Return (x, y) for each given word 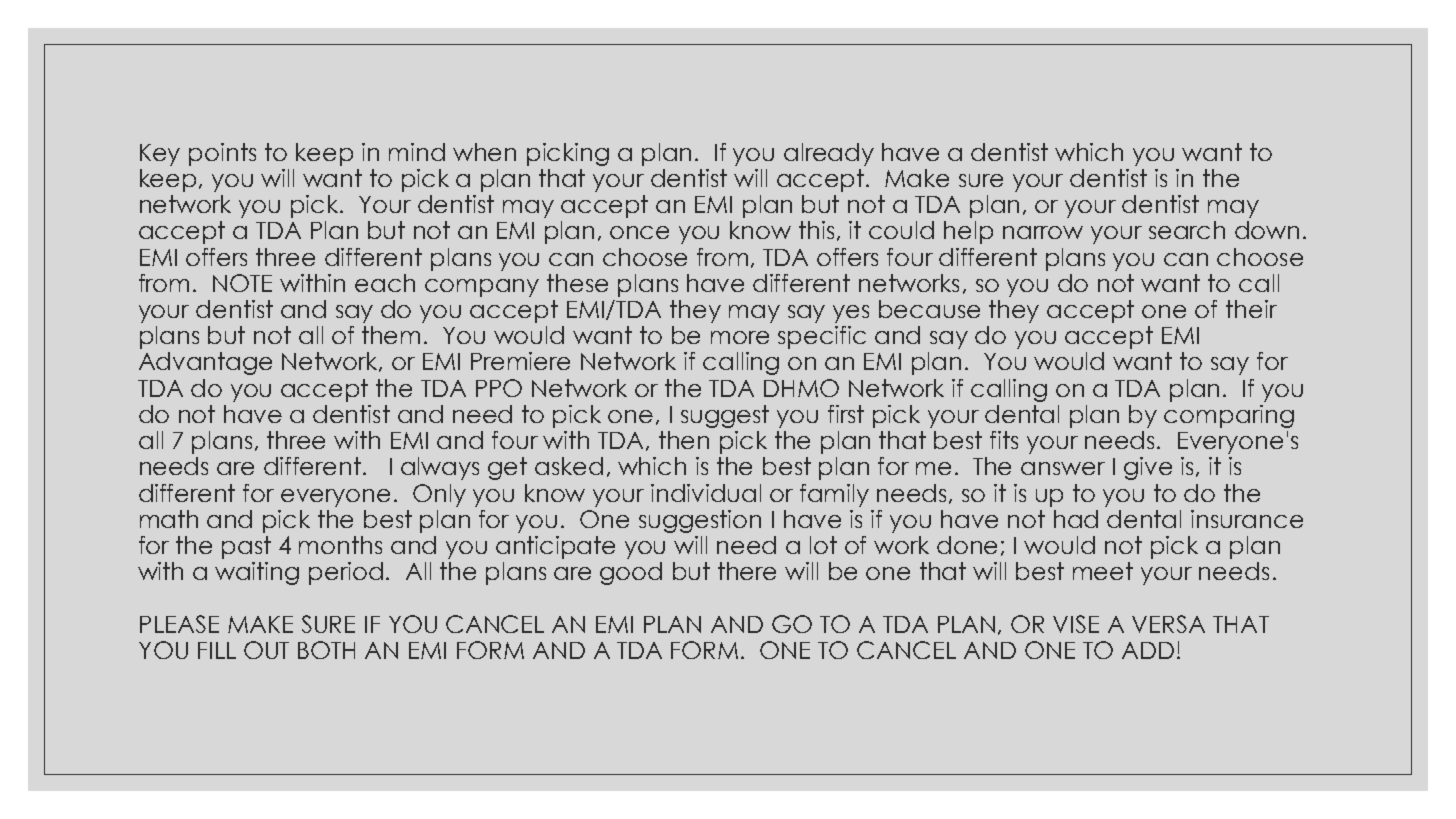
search (1187, 230)
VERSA (1168, 624)
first (846, 414)
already (829, 154)
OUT (266, 650)
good (631, 573)
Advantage (205, 363)
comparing (1229, 416)
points (222, 154)
